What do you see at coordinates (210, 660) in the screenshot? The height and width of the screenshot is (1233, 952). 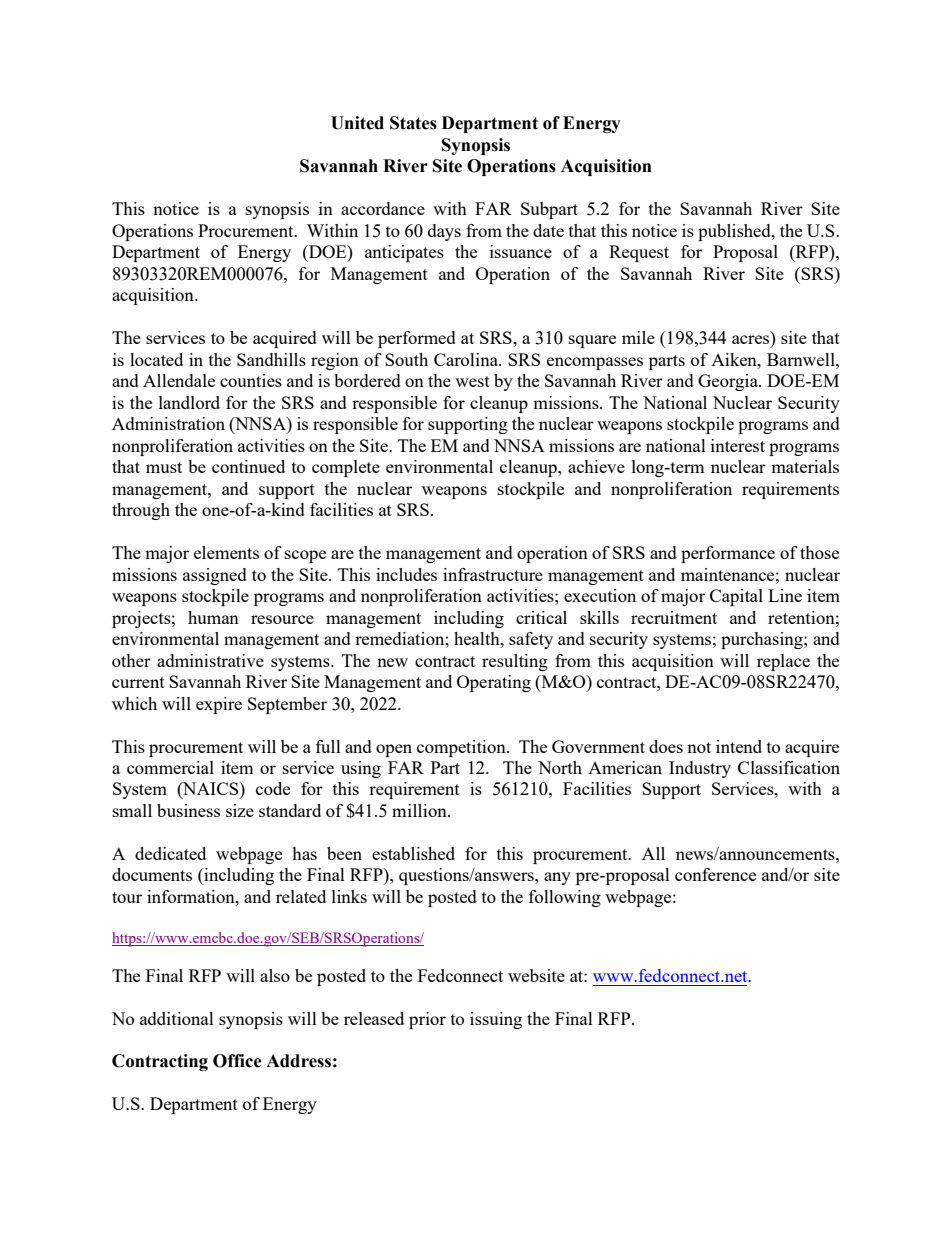 I see `administrative` at bounding box center [210, 660].
